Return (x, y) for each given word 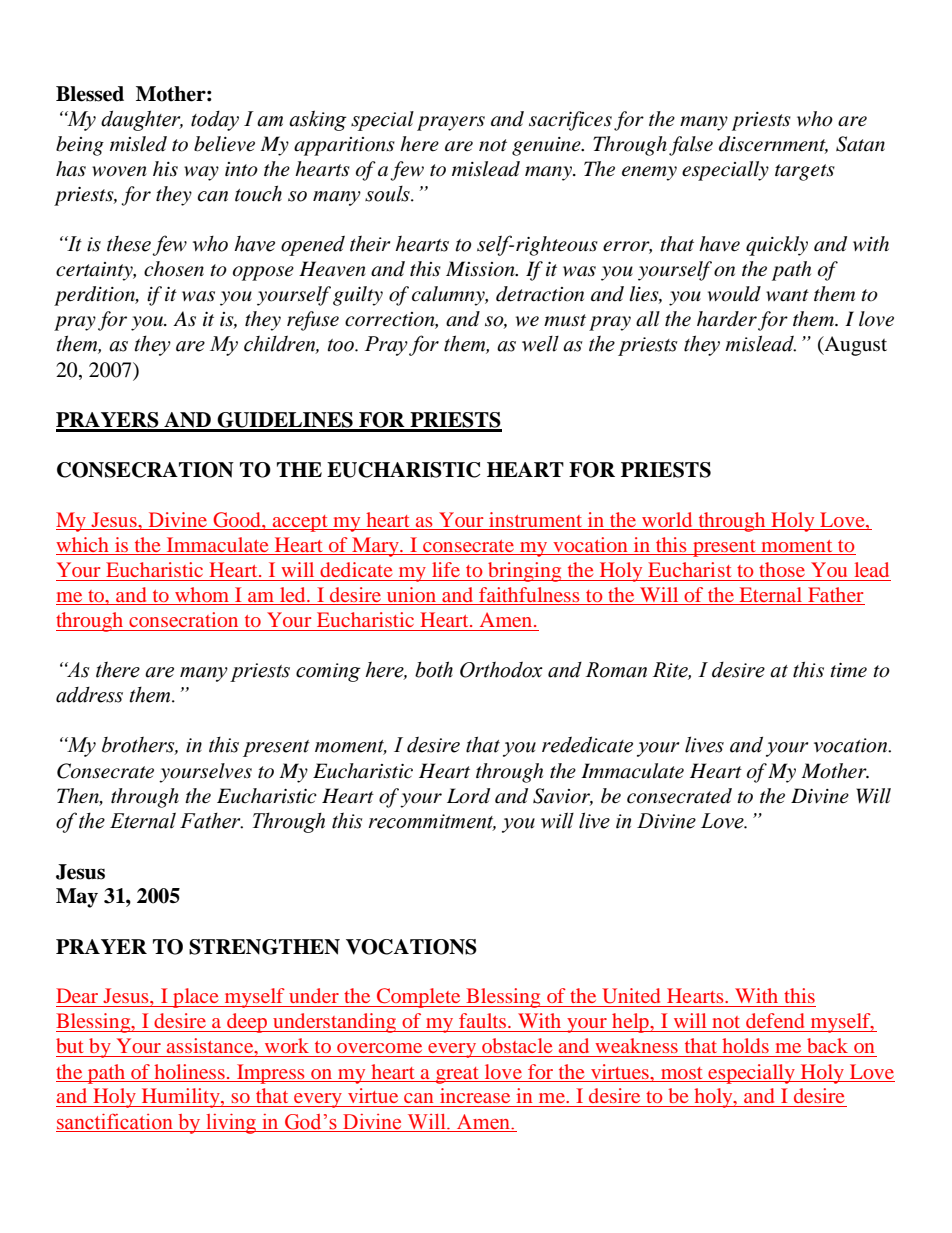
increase (475, 1095)
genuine (547, 146)
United (631, 996)
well (540, 344)
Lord (468, 796)
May (77, 898)
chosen (174, 269)
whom (202, 596)
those (782, 569)
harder (727, 319)
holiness (189, 1071)
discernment (773, 144)
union (412, 596)
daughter (142, 120)
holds (745, 1045)
